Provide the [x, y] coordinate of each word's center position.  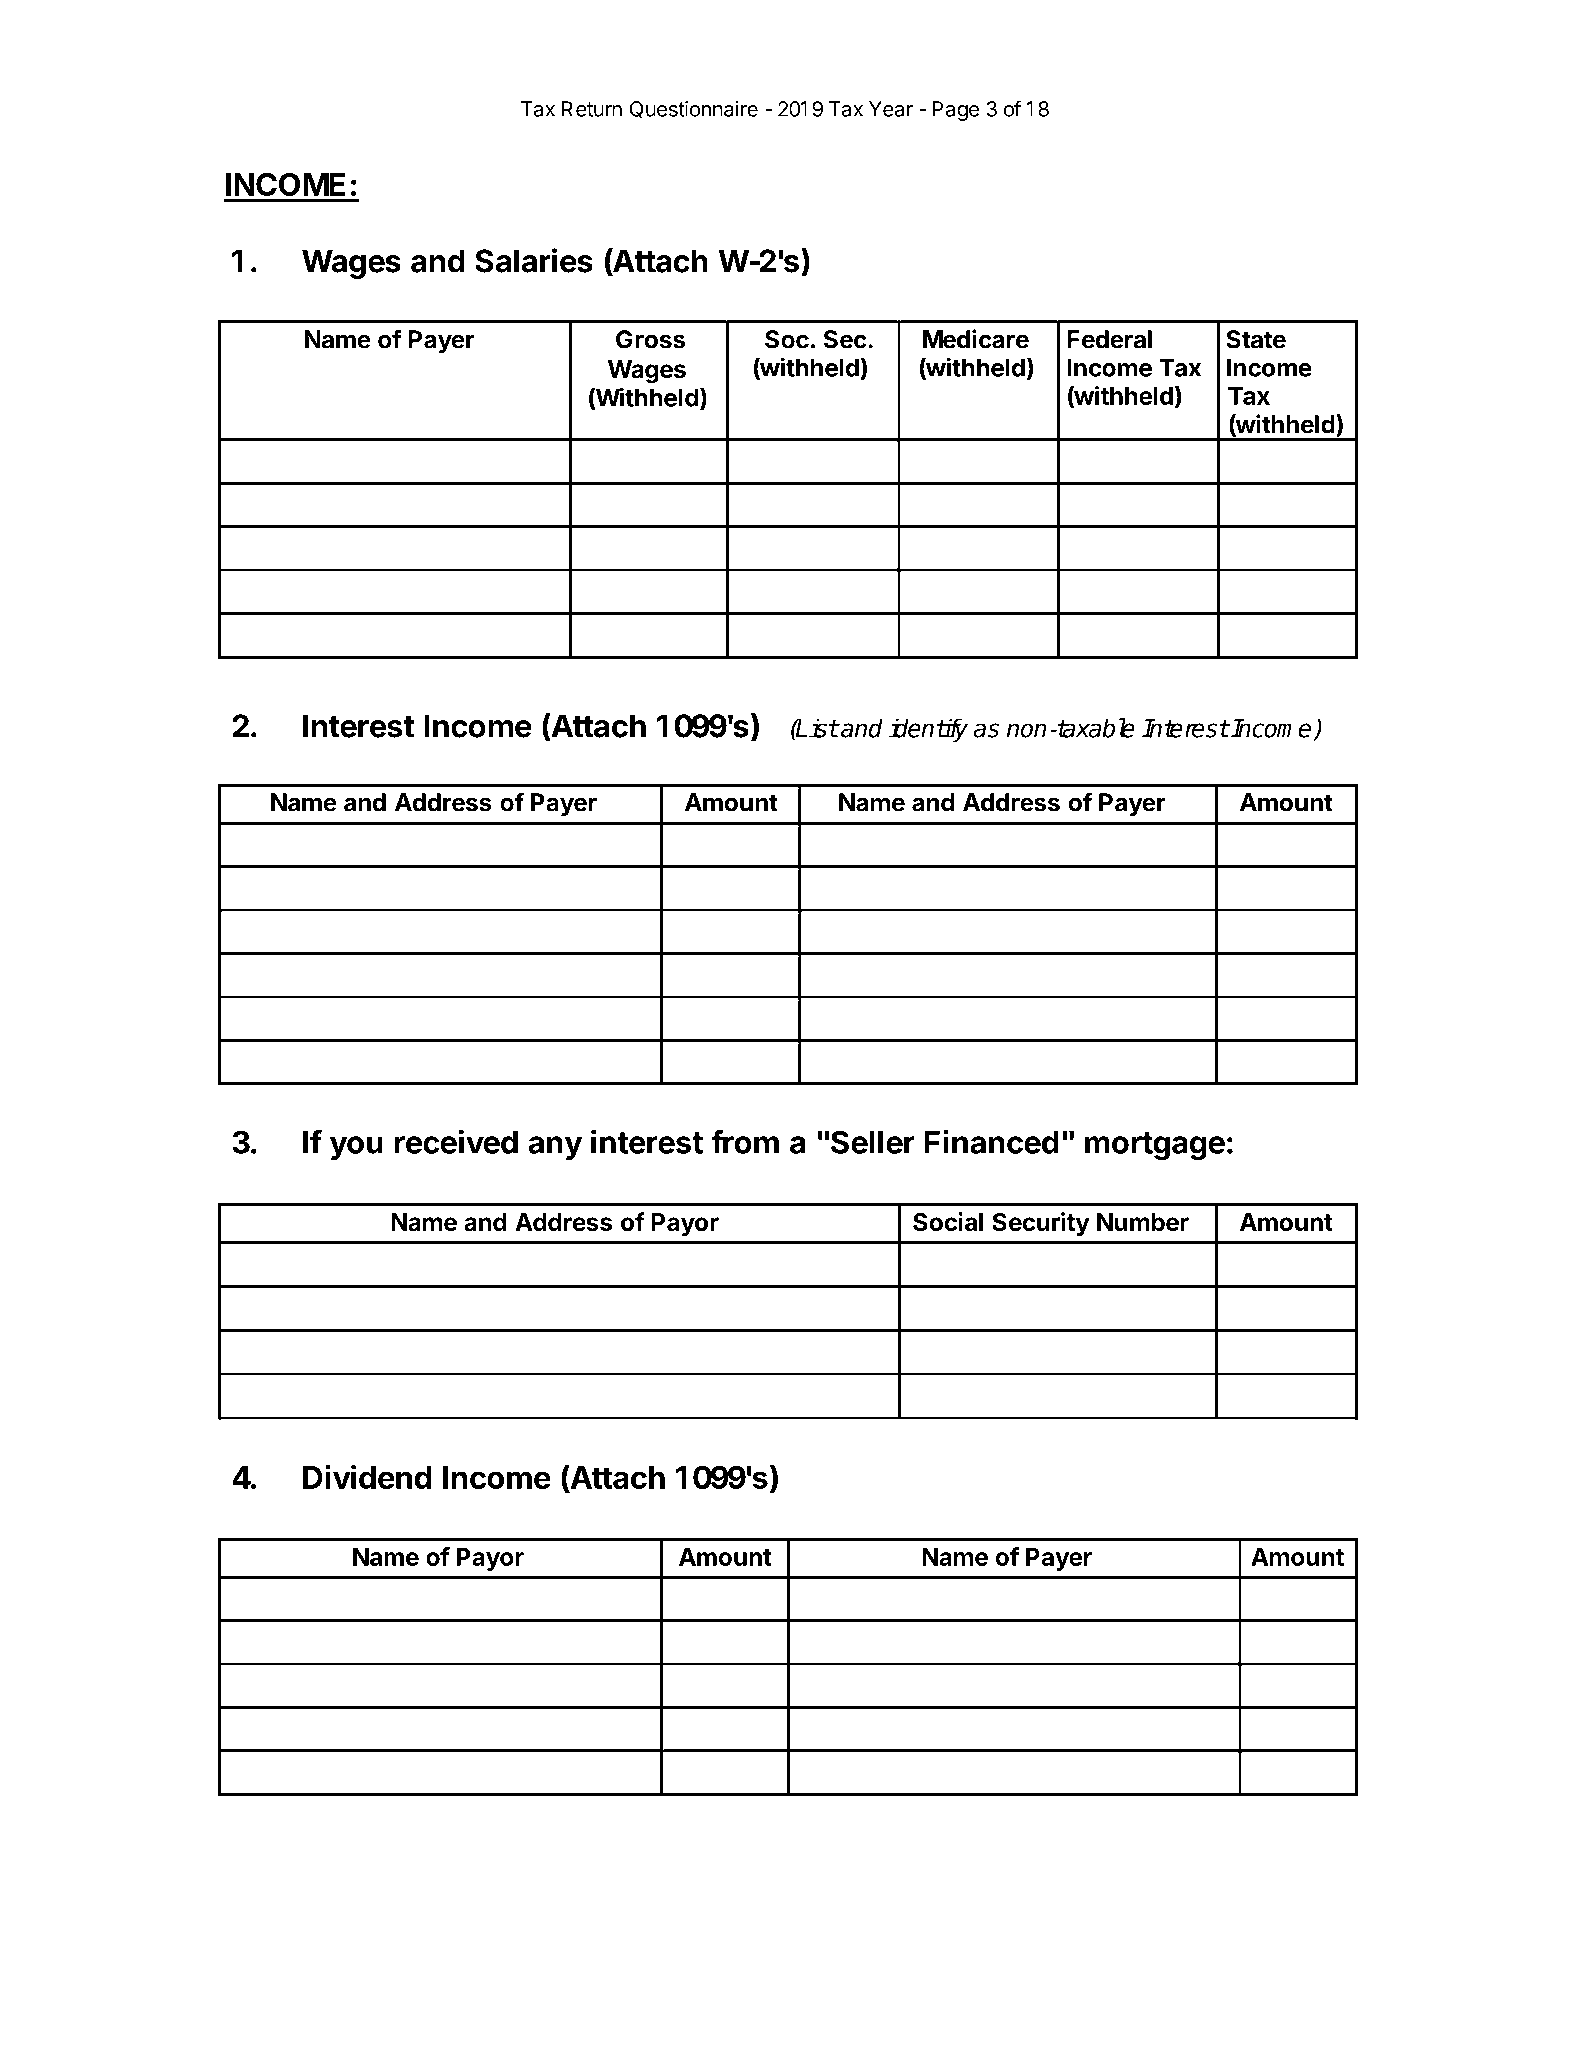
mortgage [1155, 1146]
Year [891, 109]
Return [592, 109]
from [745, 1142]
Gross [650, 339]
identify [928, 730]
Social [948, 1222]
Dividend [367, 1477]
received [456, 1141]
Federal [1109, 339]
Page [955, 111]
